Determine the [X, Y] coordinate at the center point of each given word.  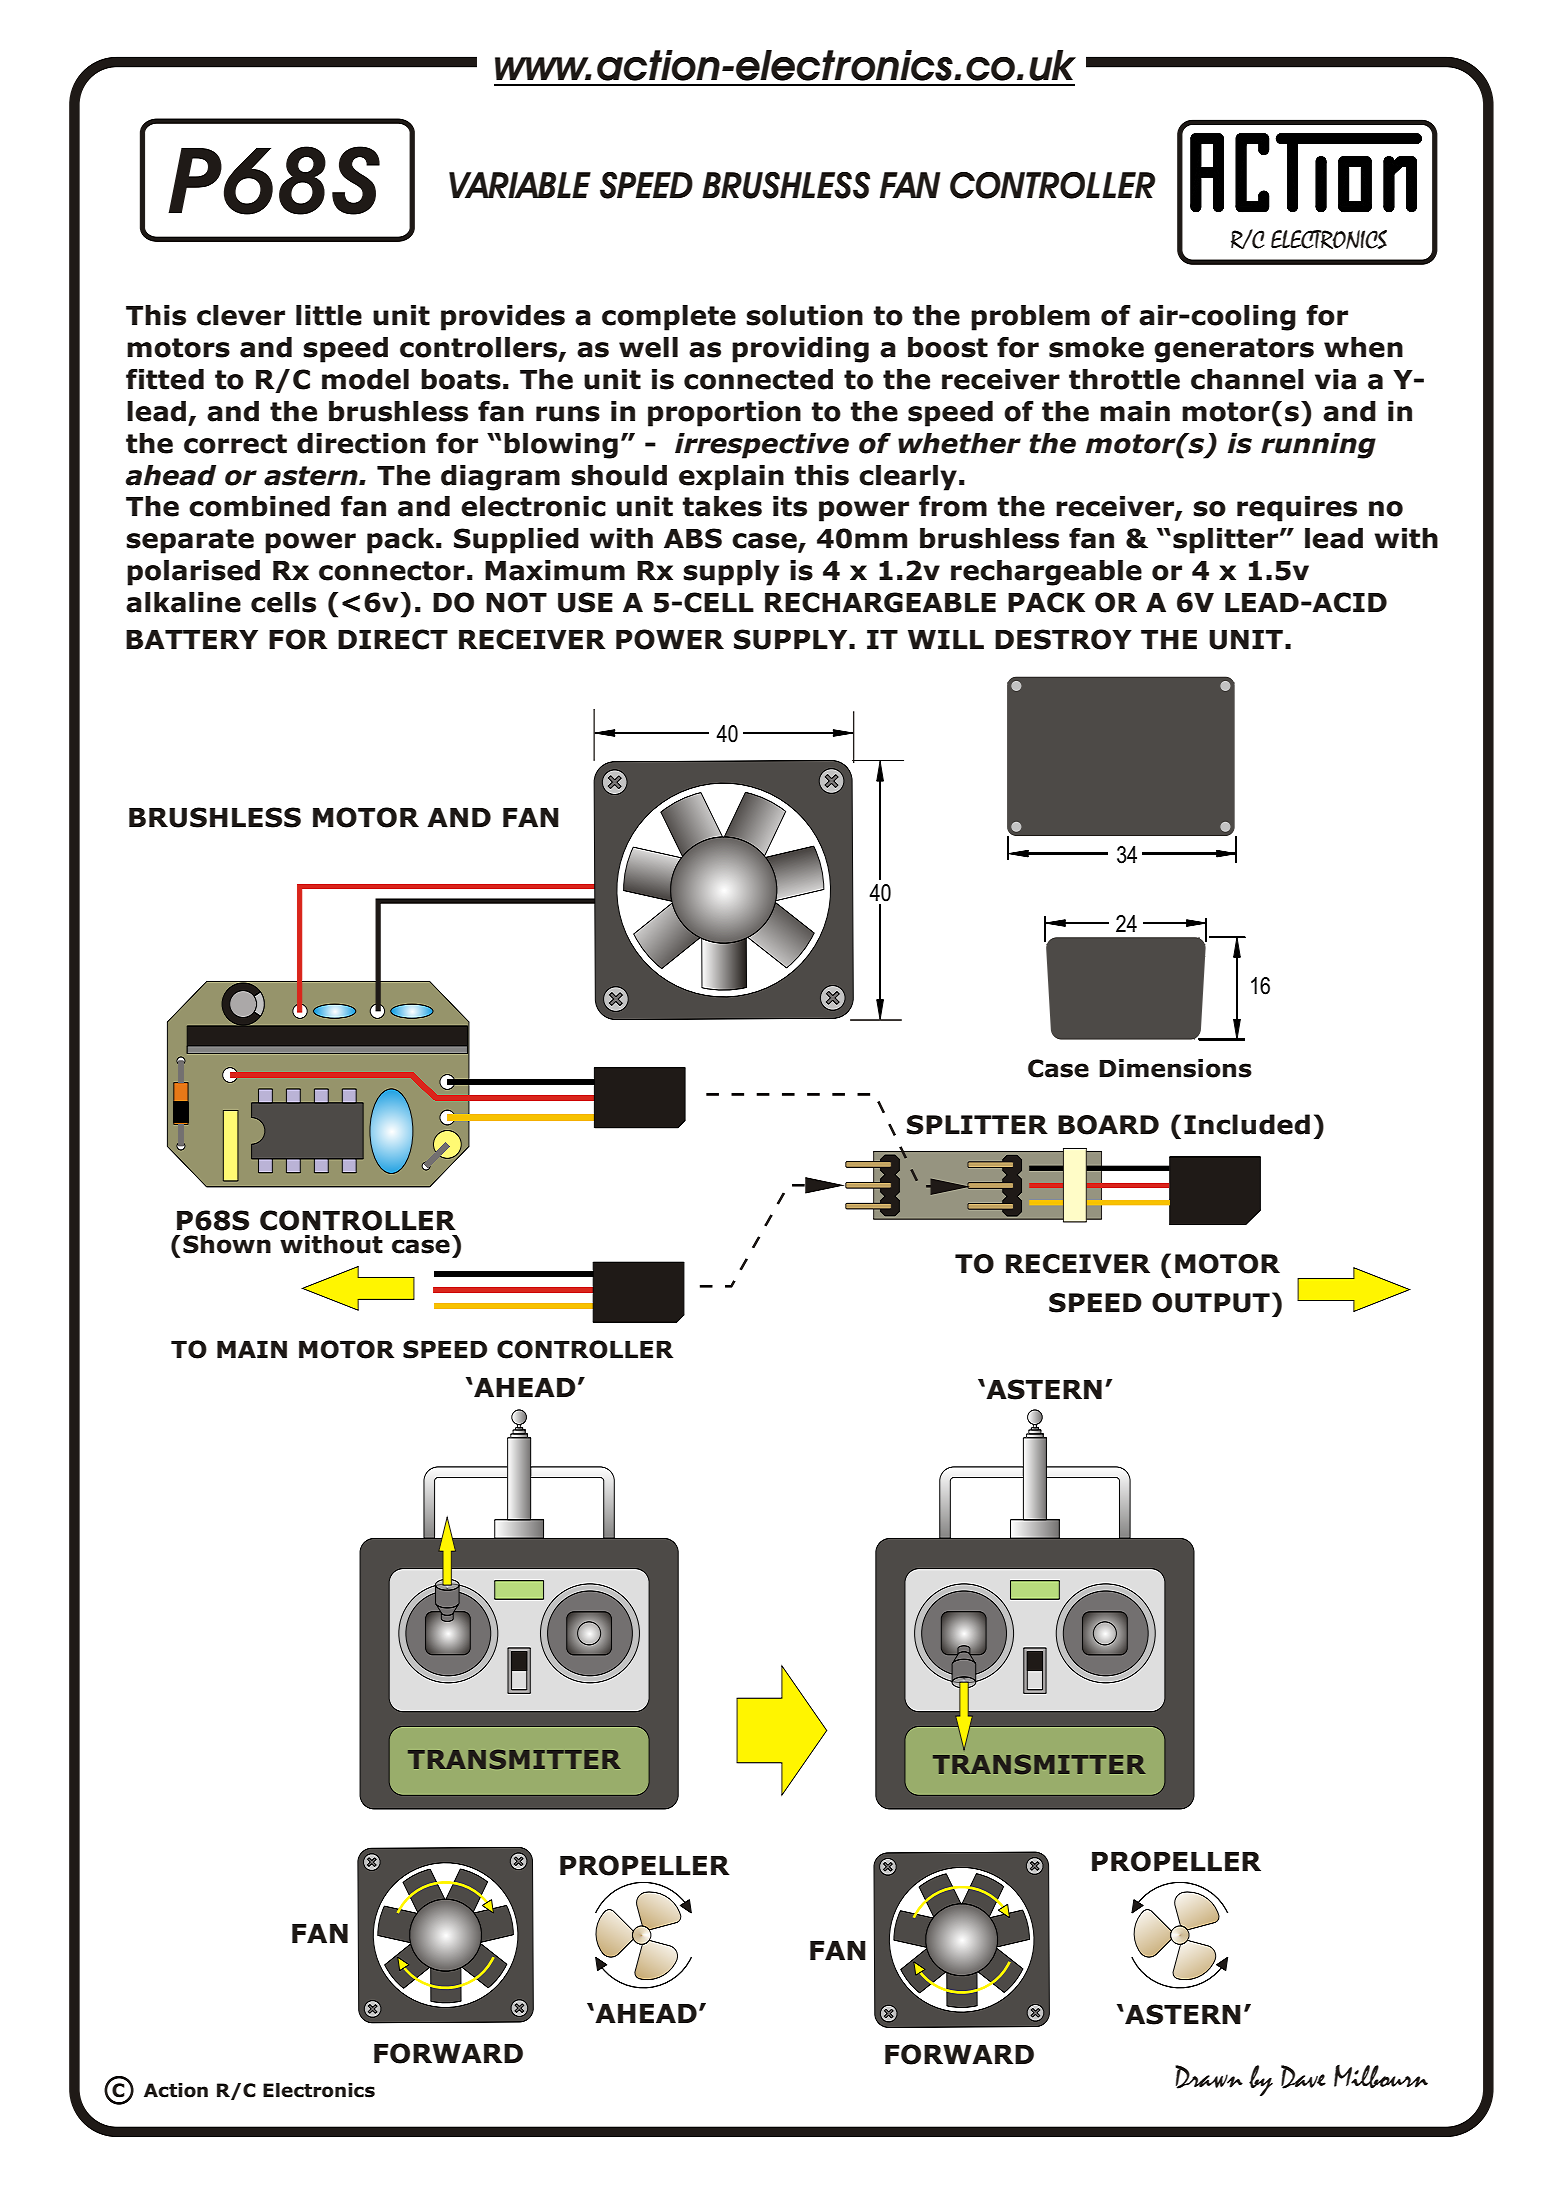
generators [1234, 350]
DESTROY [1063, 639]
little [329, 315]
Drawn [1209, 2077]
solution [804, 315]
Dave [1303, 2077]
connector [392, 571]
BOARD [1108, 1125]
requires [1297, 509]
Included [1247, 1124]
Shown [227, 1244]
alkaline [183, 602]
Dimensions [1175, 1068]
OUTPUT [1211, 1303]
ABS [693, 538]
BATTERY [192, 639]
